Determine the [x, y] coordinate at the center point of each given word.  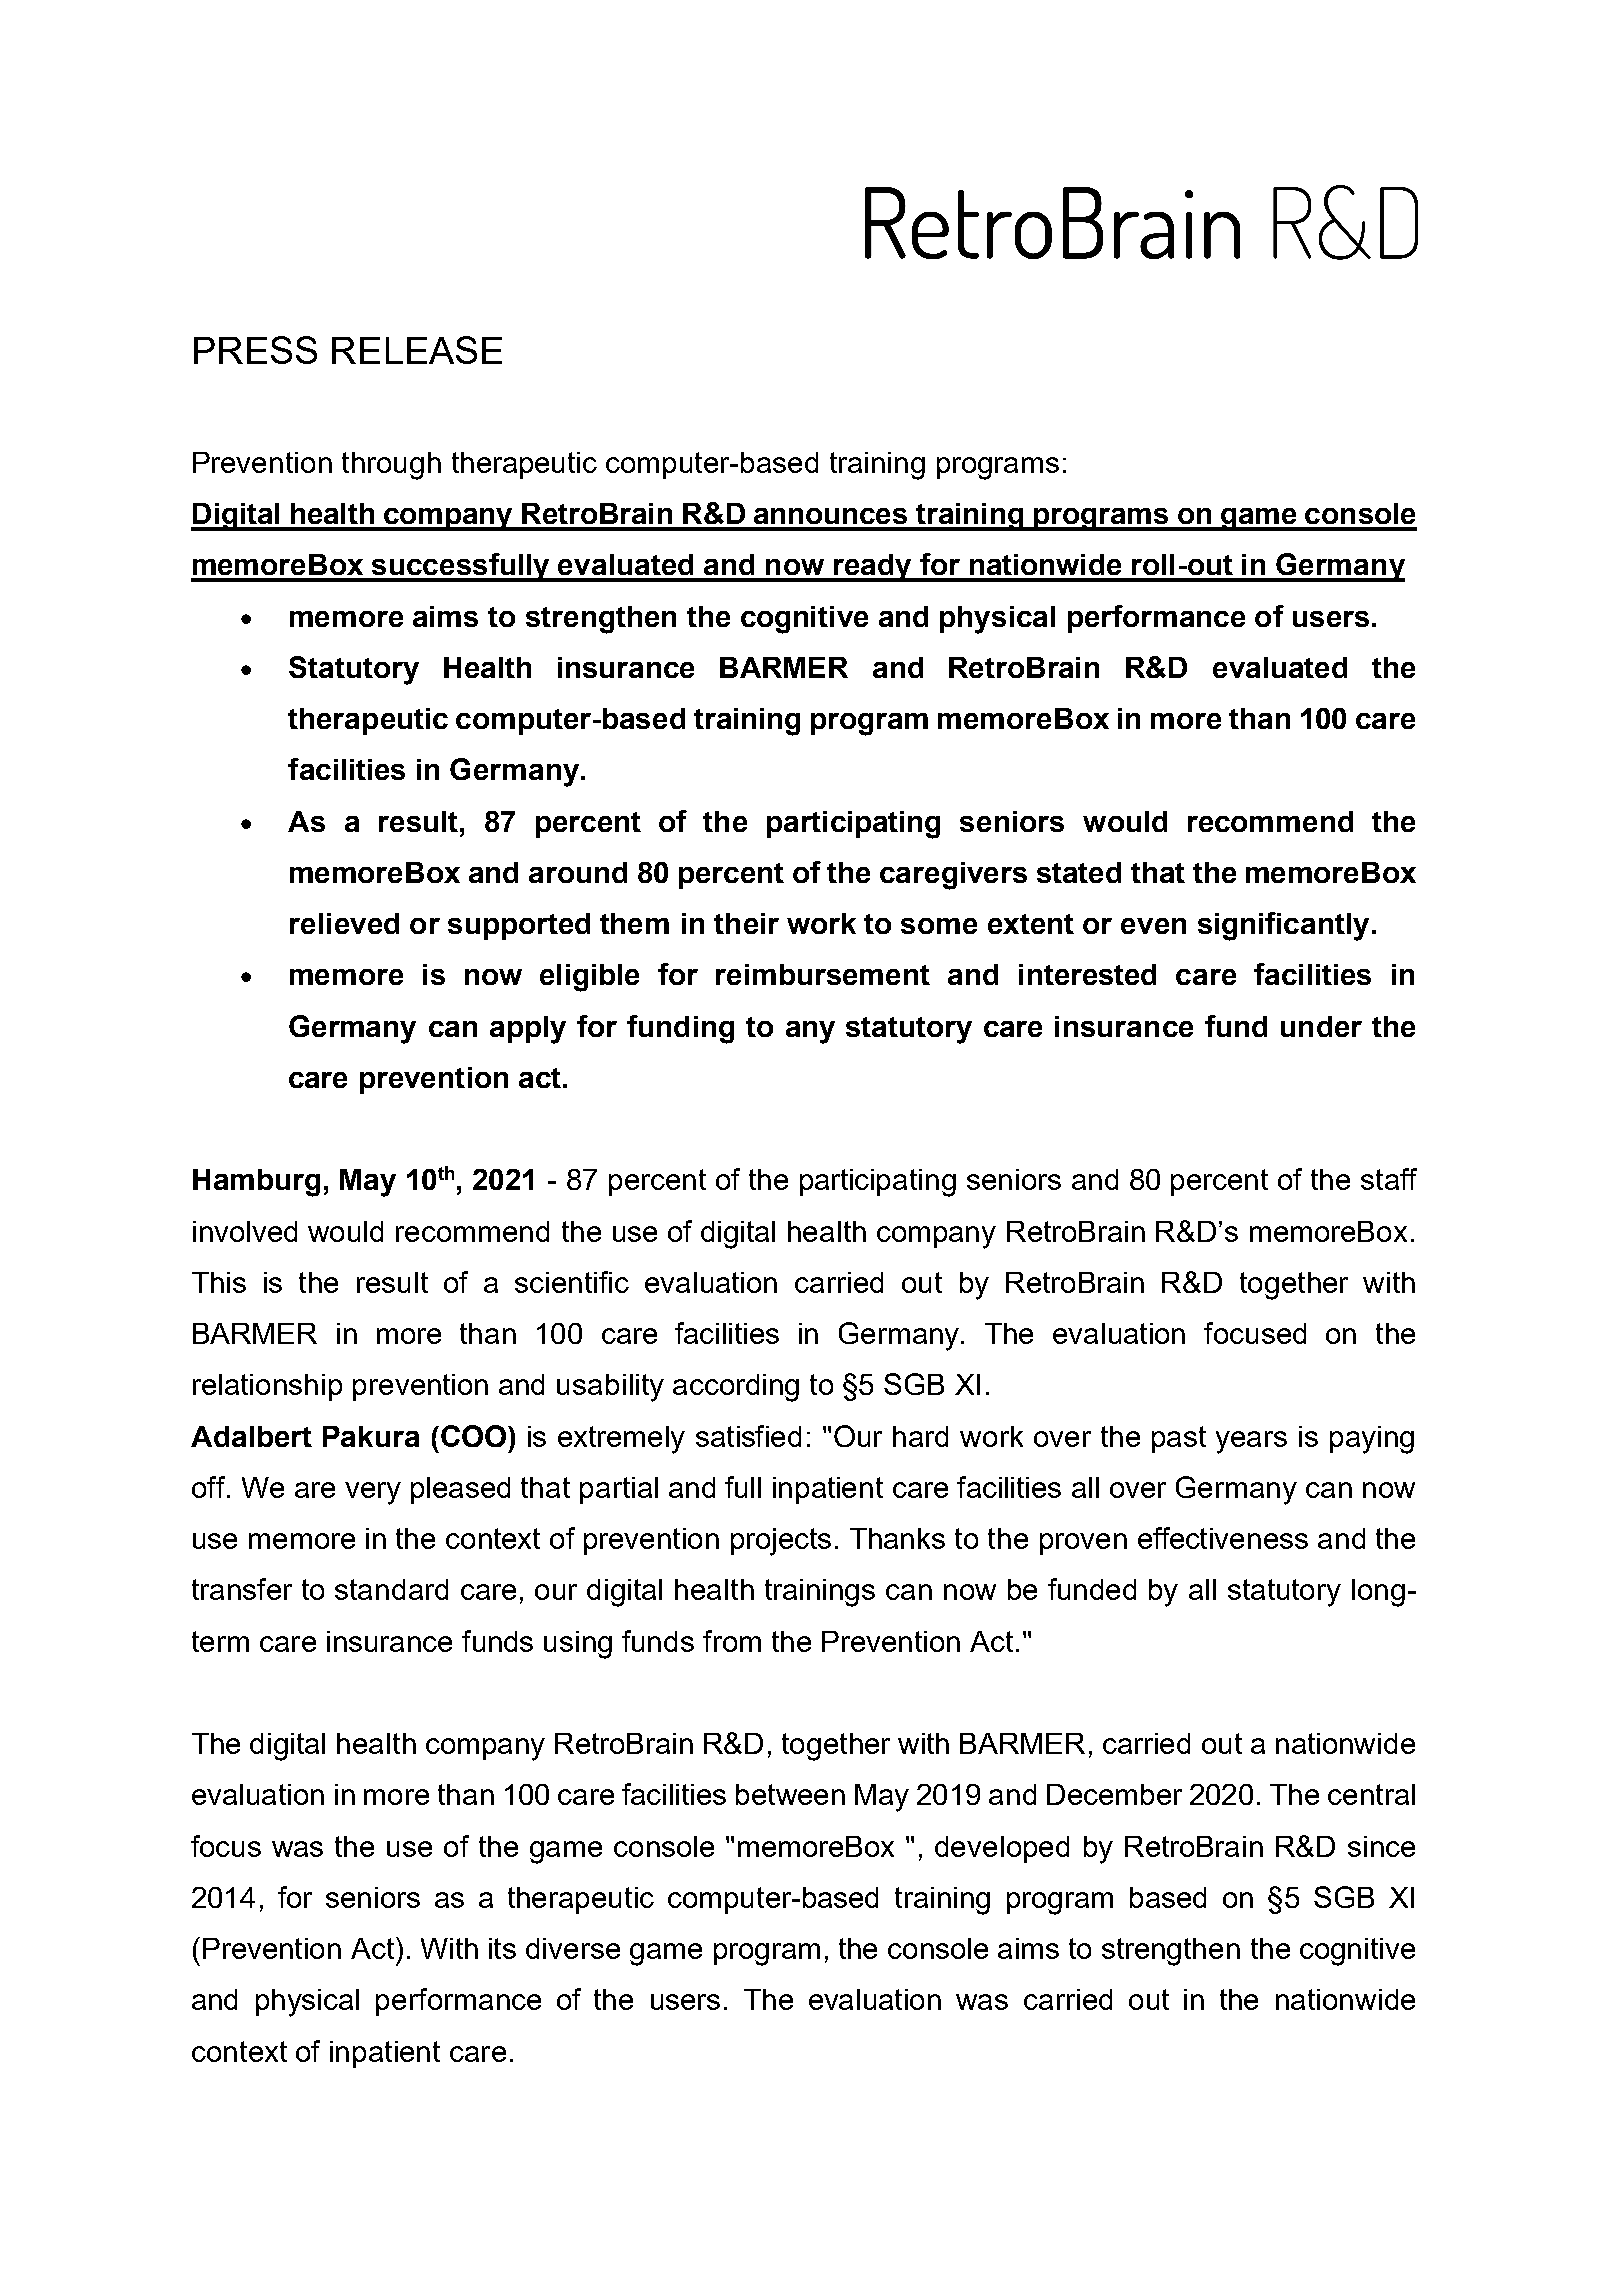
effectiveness [1223, 1538]
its [502, 1948]
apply [528, 1030]
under [1321, 1026]
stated [1079, 872]
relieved [344, 923]
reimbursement [823, 974]
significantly [1283, 926]
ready [872, 568]
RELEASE [417, 350]
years [1251, 1442]
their [746, 923]
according [736, 1388]
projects [781, 1542]
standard [391, 1589]
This [219, 1282]
